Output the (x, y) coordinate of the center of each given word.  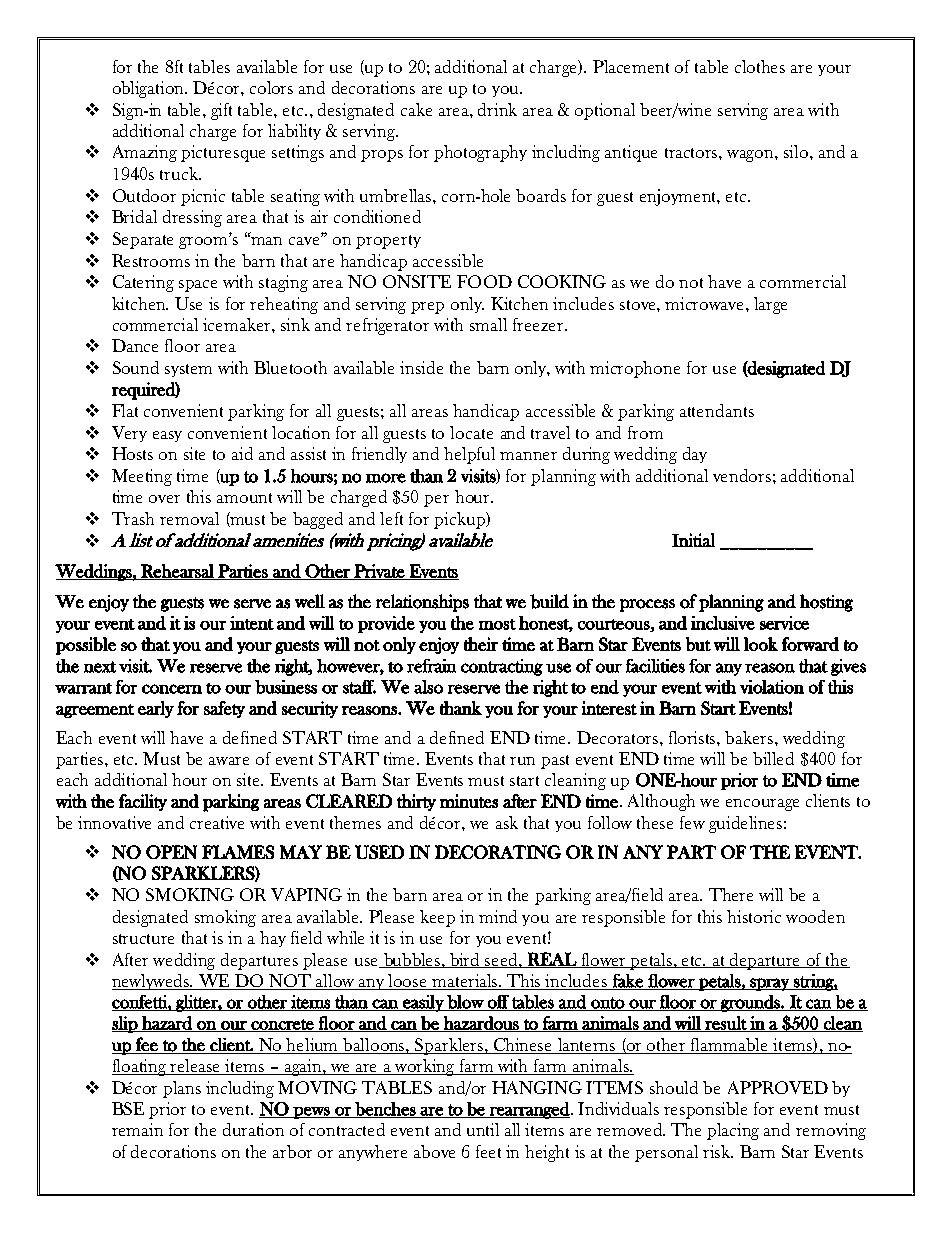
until (483, 1129)
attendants (717, 410)
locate (471, 432)
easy (167, 436)
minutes (469, 801)
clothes (760, 66)
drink (497, 109)
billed (773, 758)
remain (137, 1129)
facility (143, 802)
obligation (150, 89)
